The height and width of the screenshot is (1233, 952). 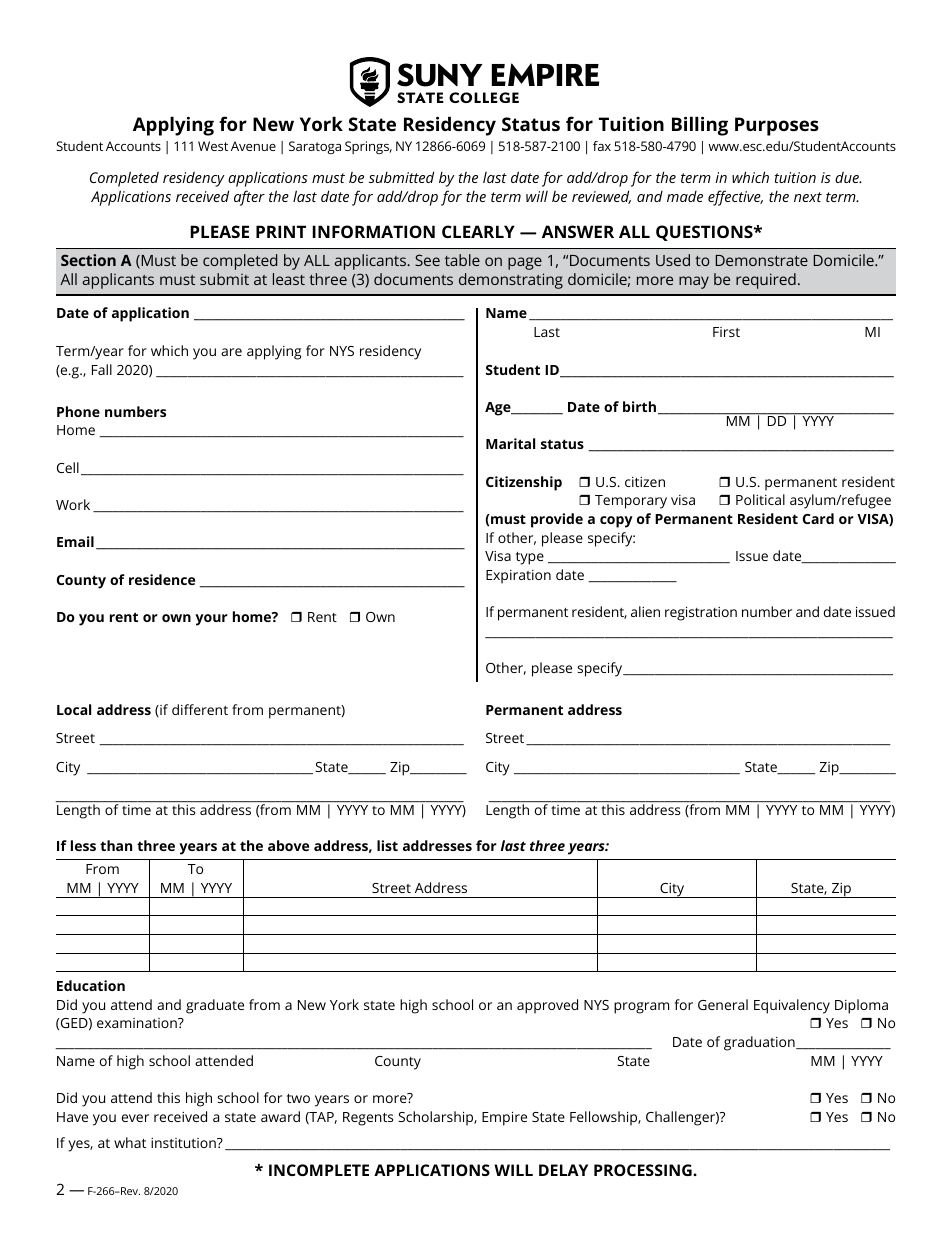 I want to click on Expiration, so click(x=518, y=577).
